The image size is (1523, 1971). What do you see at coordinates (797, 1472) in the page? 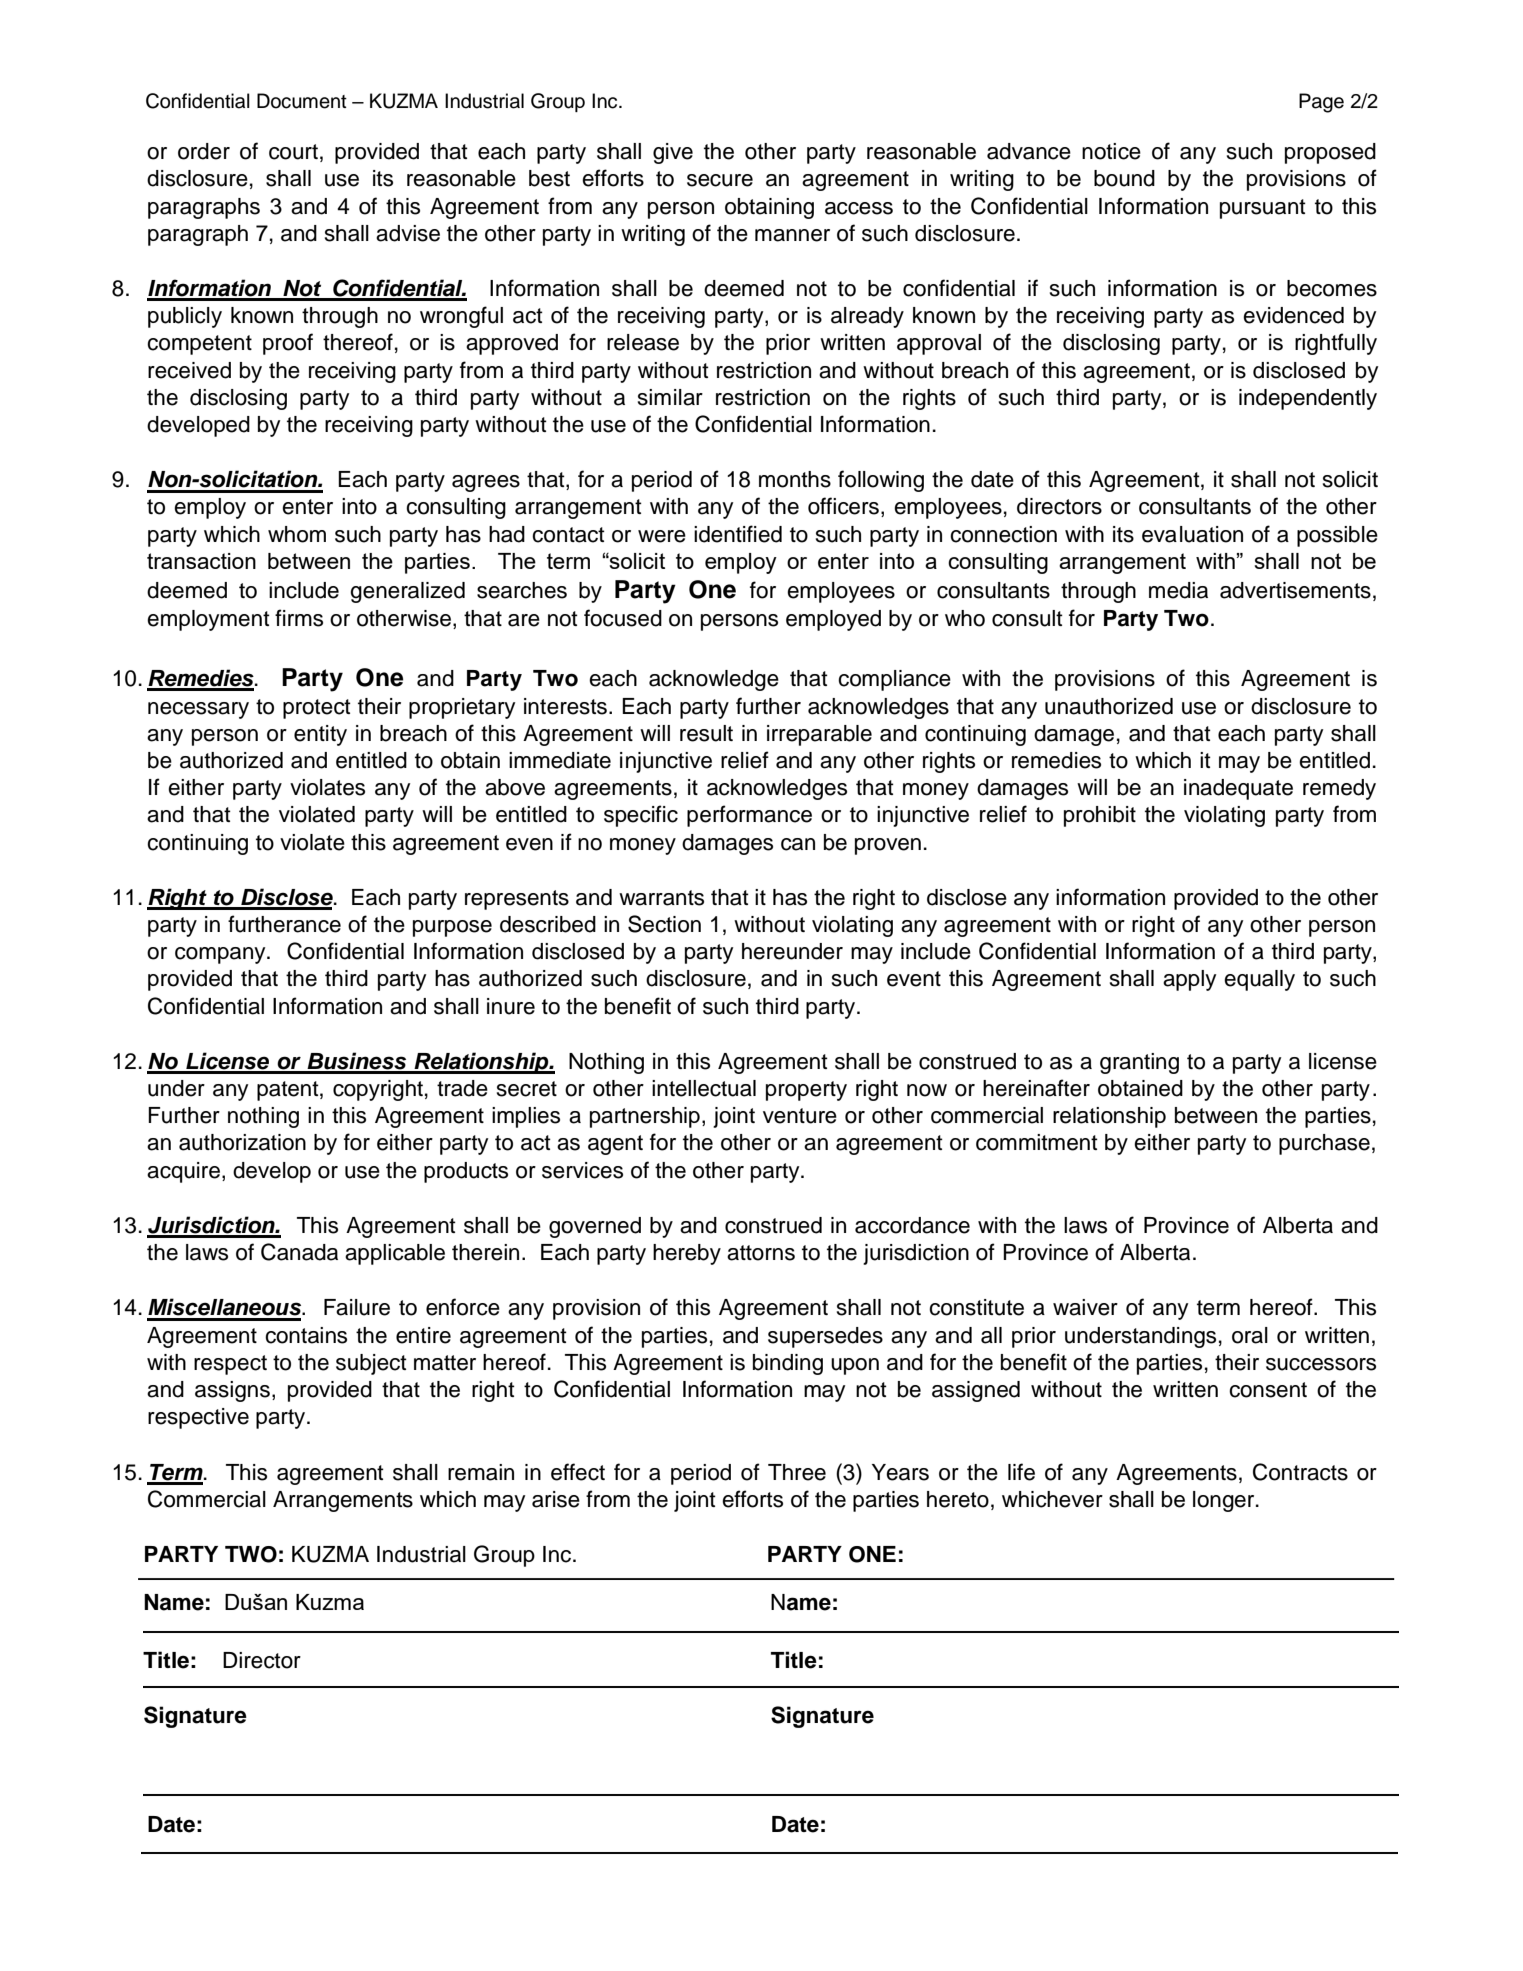
I see `Three` at bounding box center [797, 1472].
